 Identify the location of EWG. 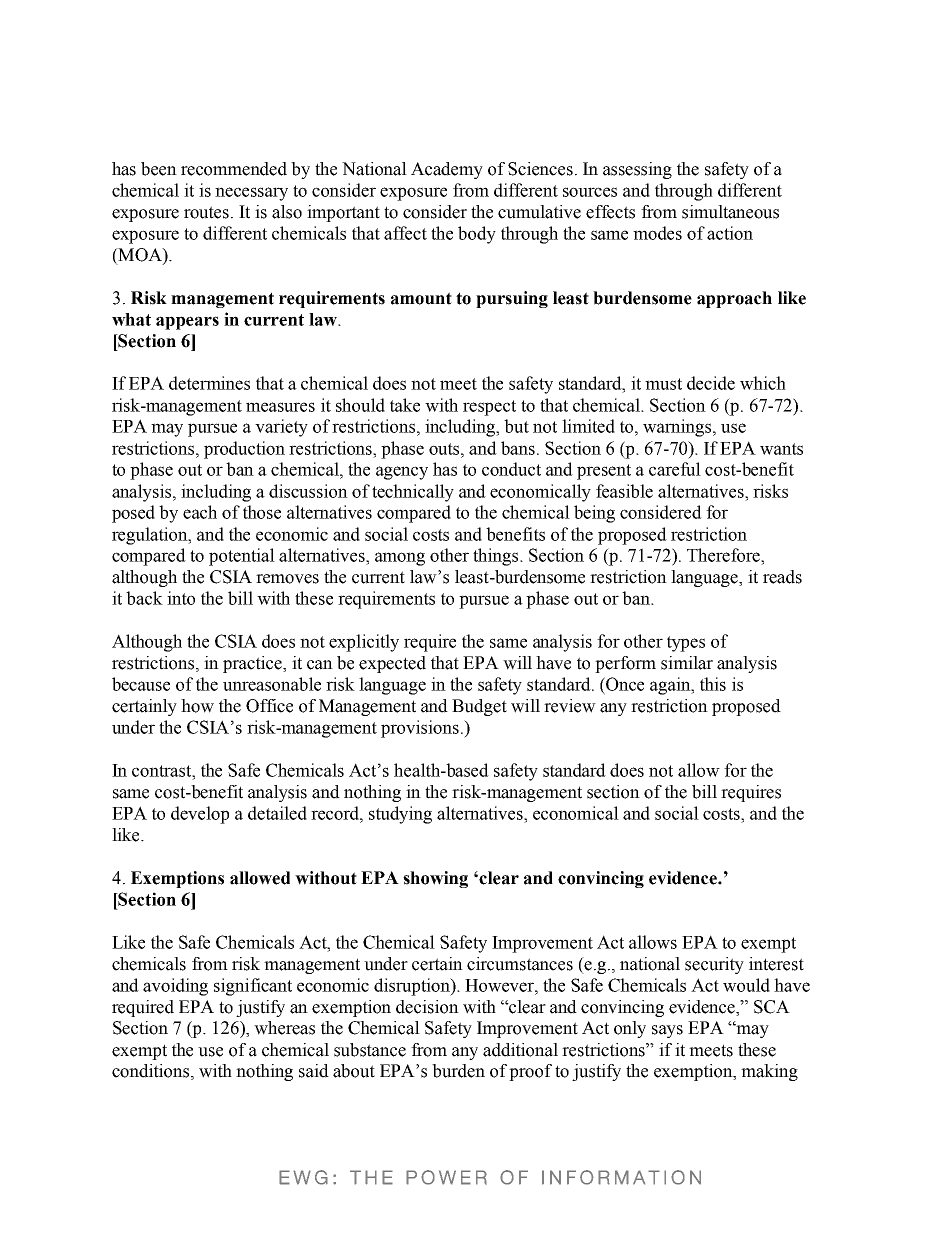
(303, 1177).
